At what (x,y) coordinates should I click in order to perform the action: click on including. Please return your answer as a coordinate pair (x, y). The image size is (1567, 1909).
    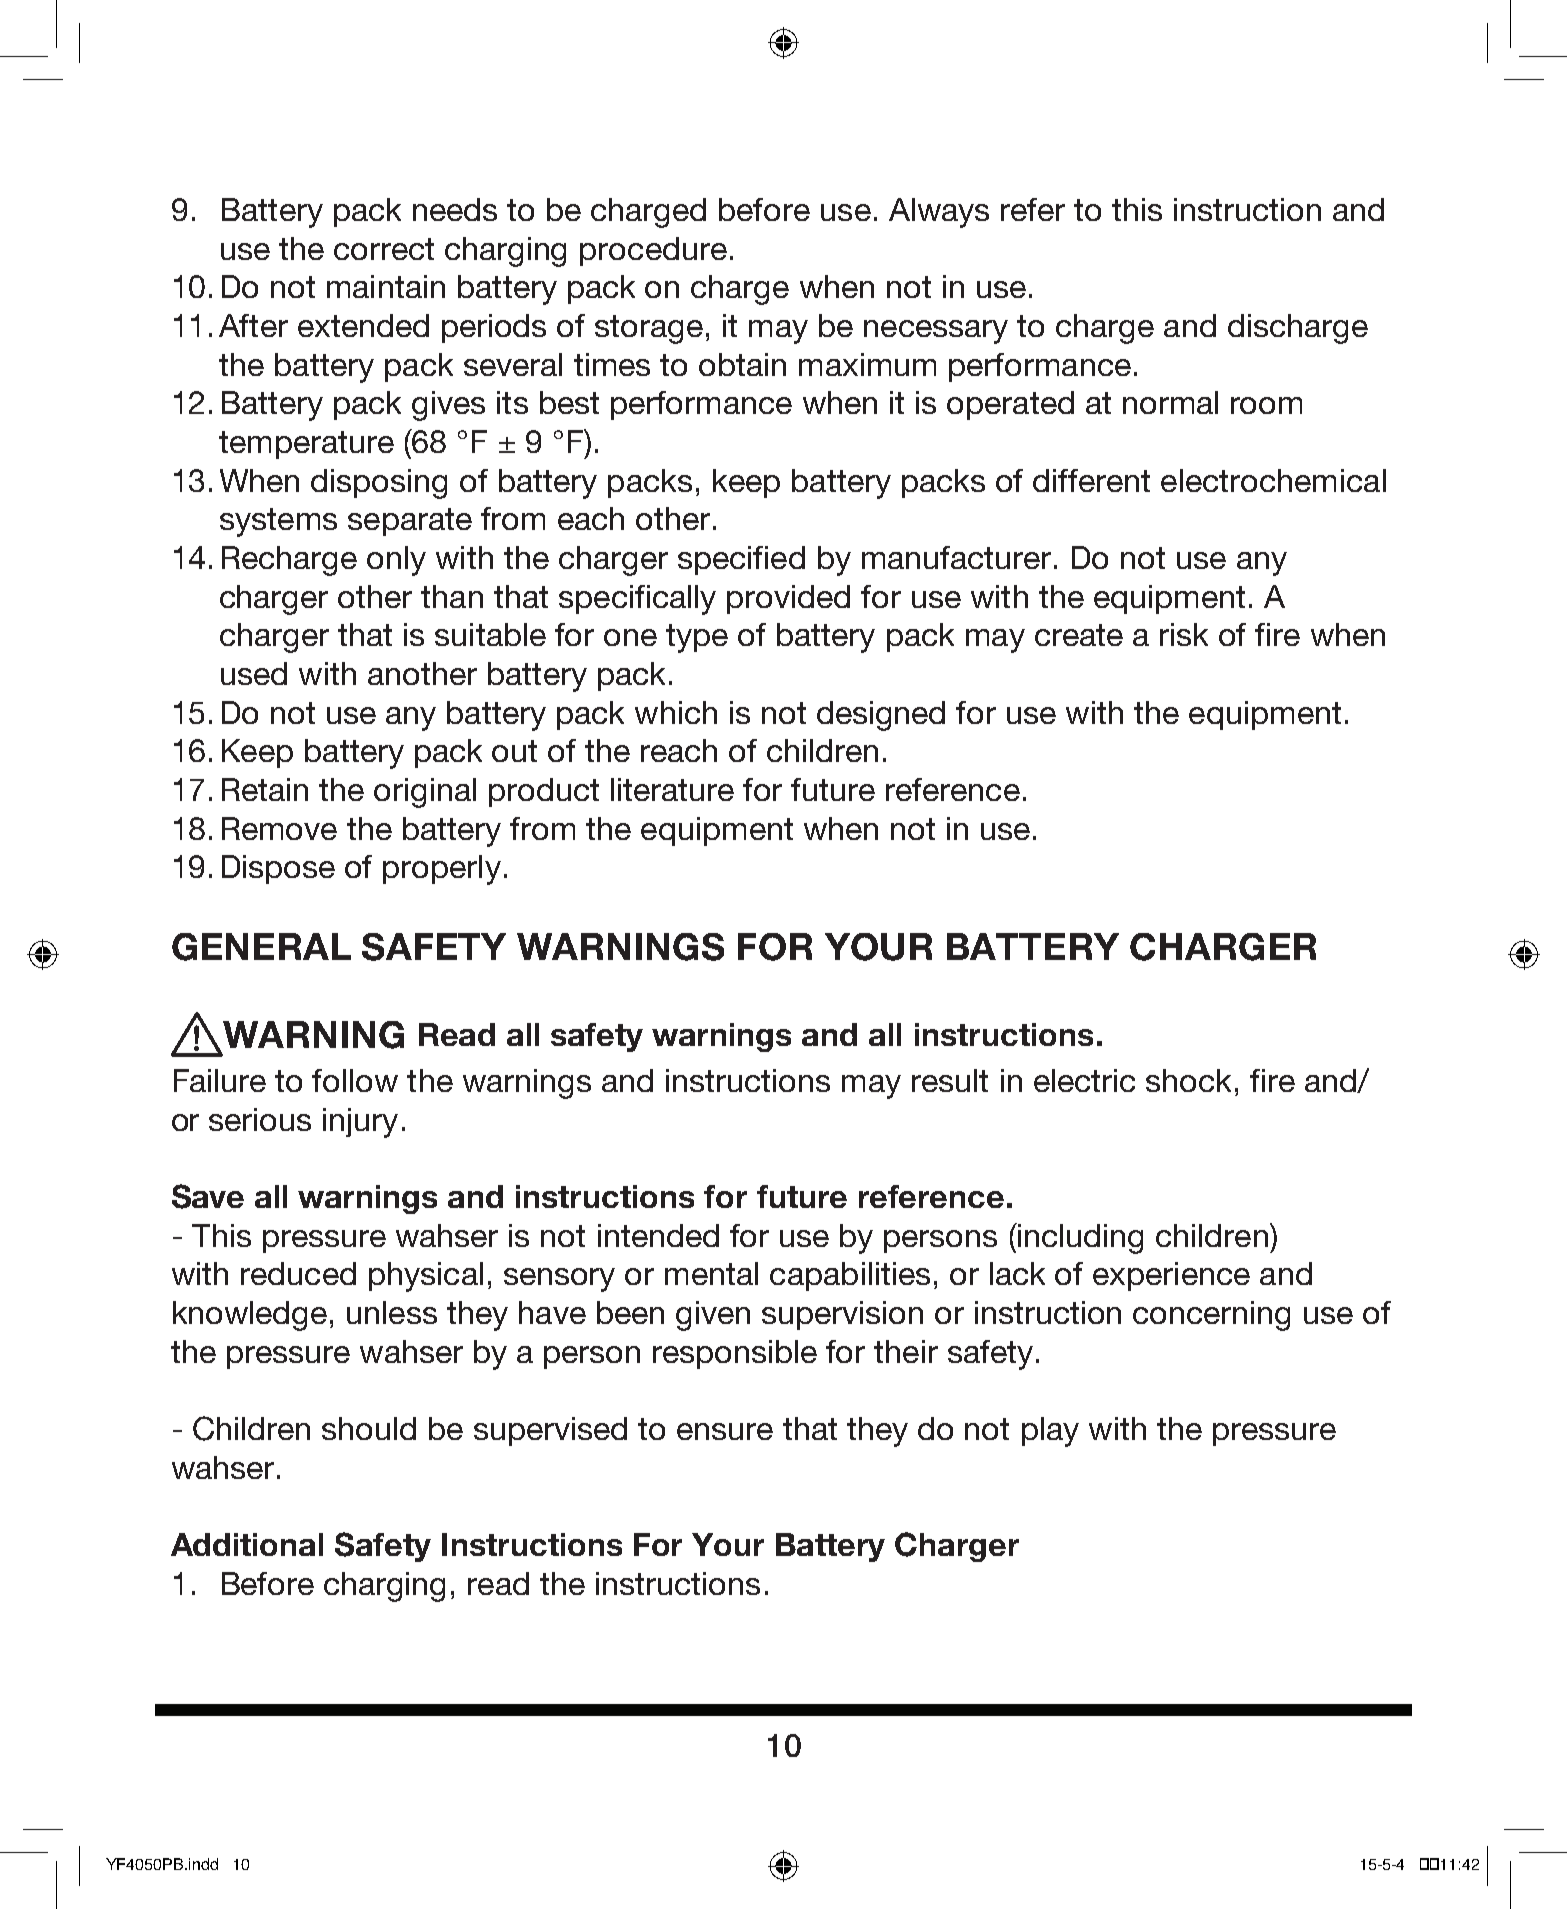
    Looking at the image, I should click on (1079, 1238).
